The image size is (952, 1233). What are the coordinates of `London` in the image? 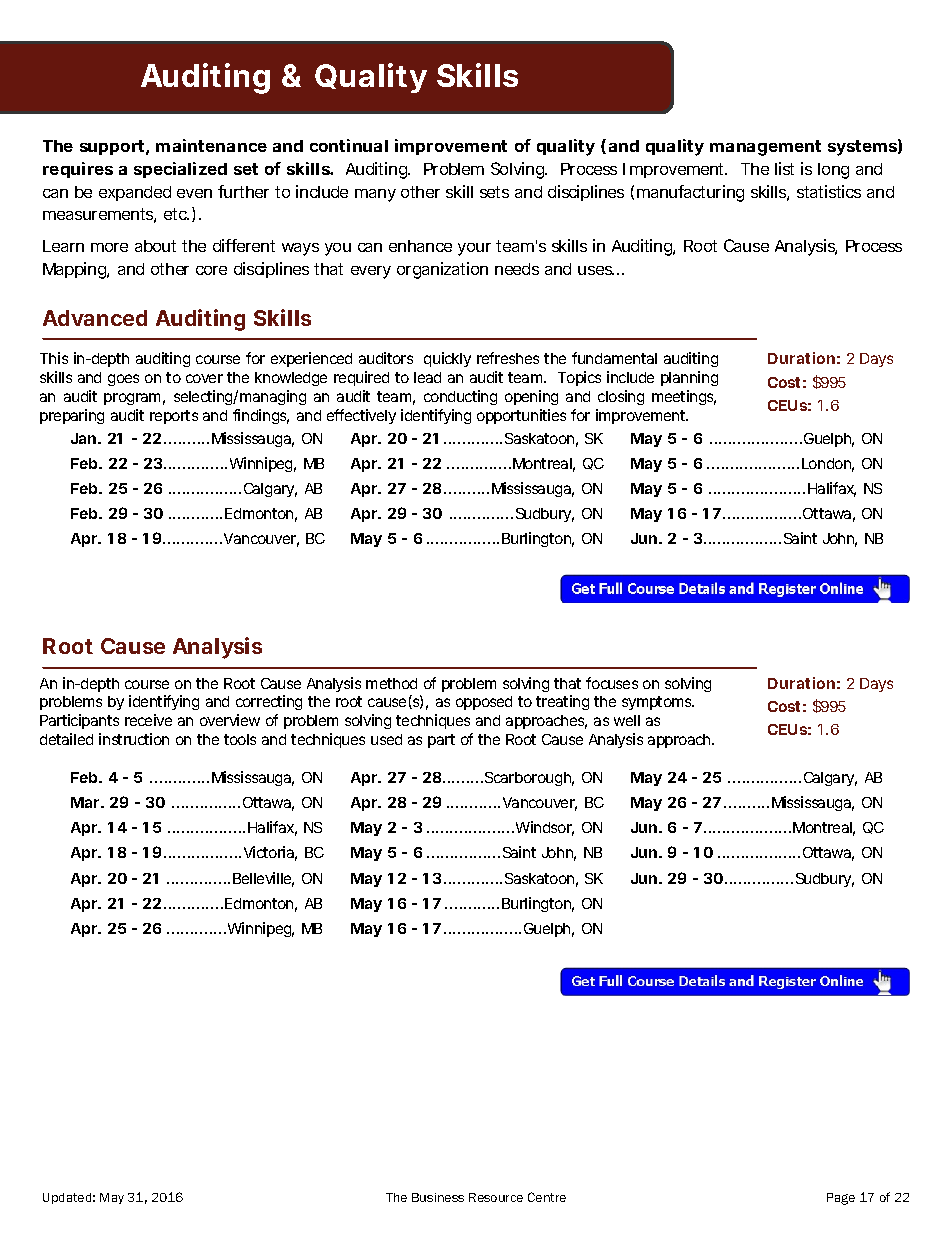 It's located at (828, 465).
